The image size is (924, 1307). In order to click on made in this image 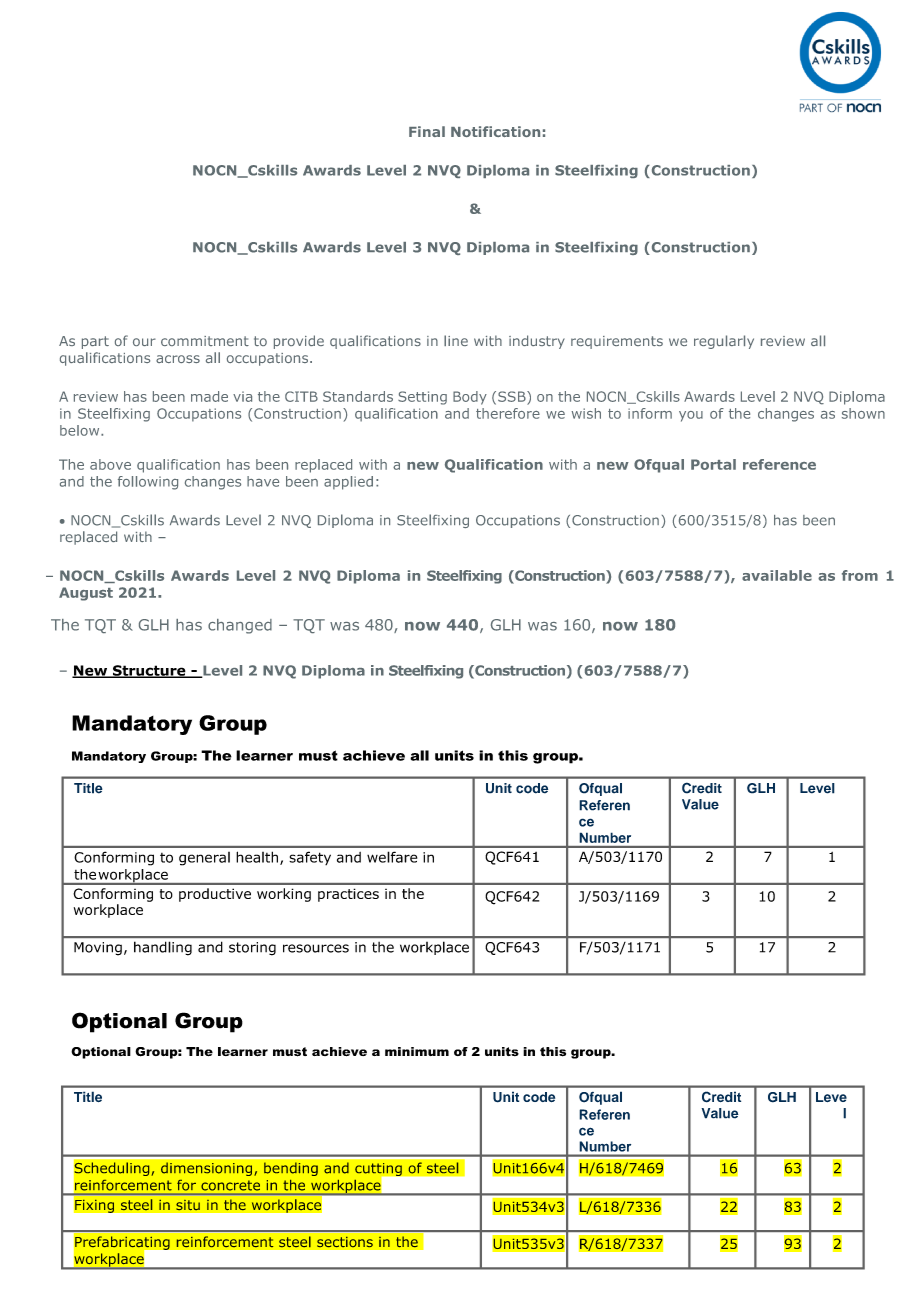, I will do `click(209, 396)`.
